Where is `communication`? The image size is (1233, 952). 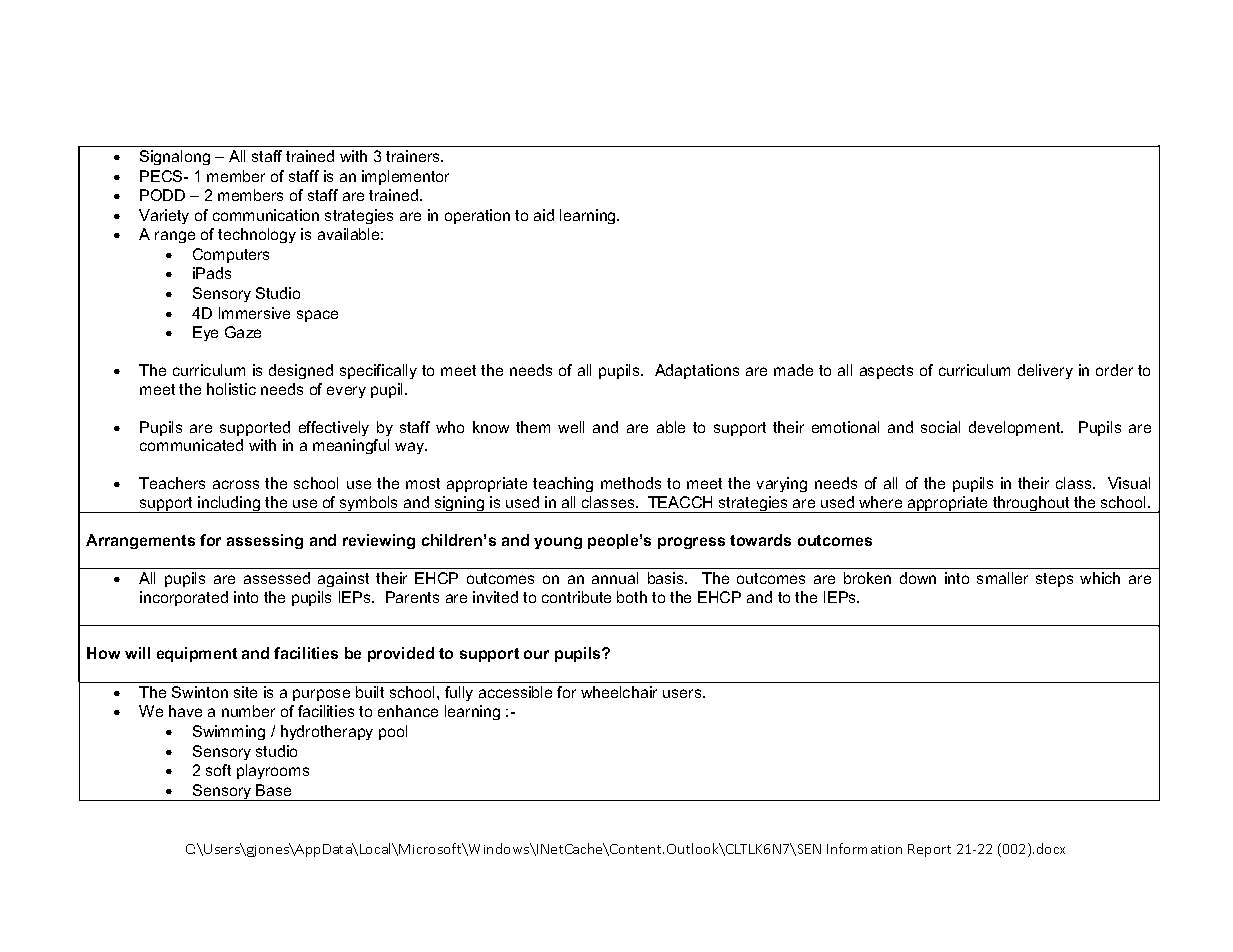 communication is located at coordinates (266, 215).
